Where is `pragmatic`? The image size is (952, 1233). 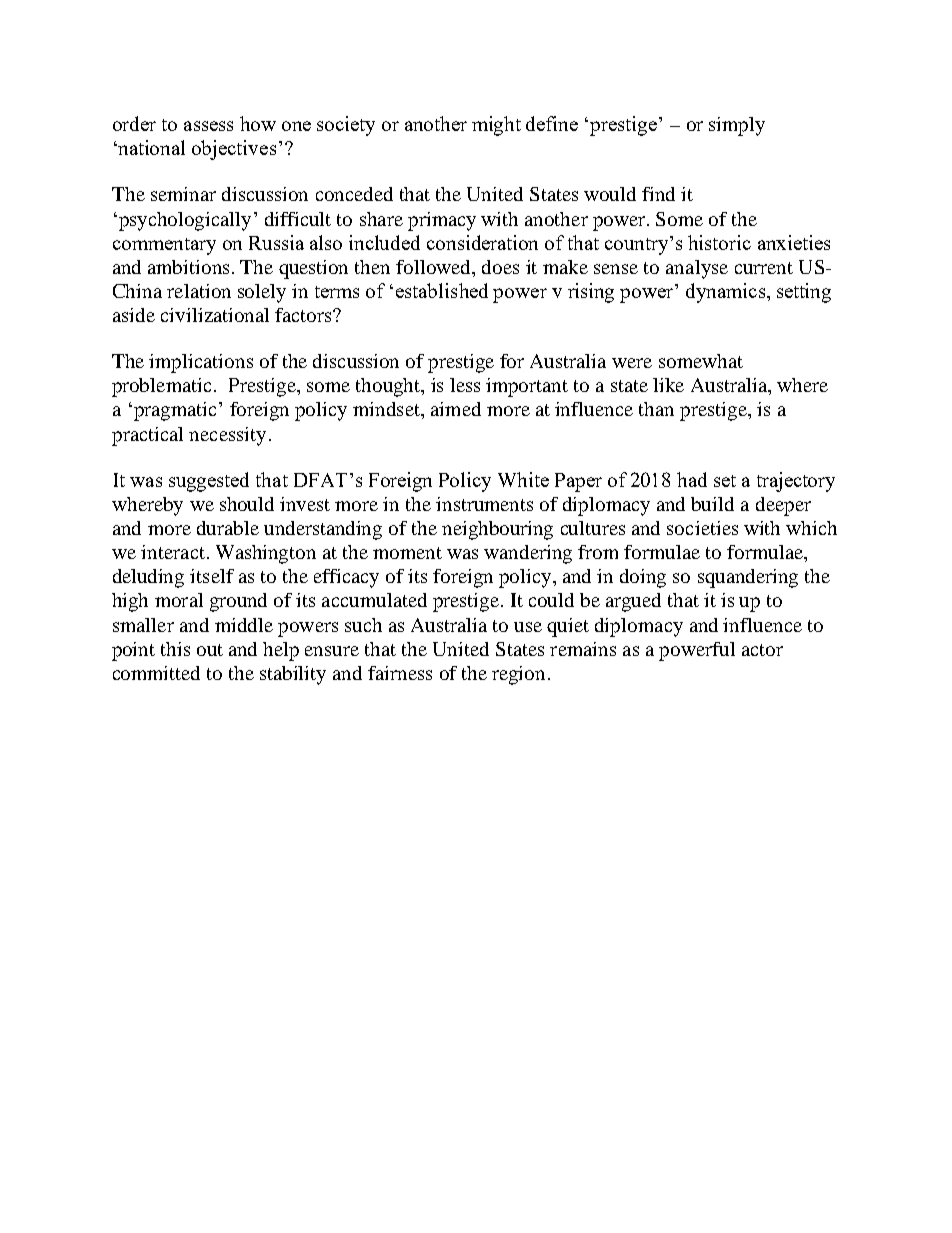
pragmatic is located at coordinates (173, 411).
